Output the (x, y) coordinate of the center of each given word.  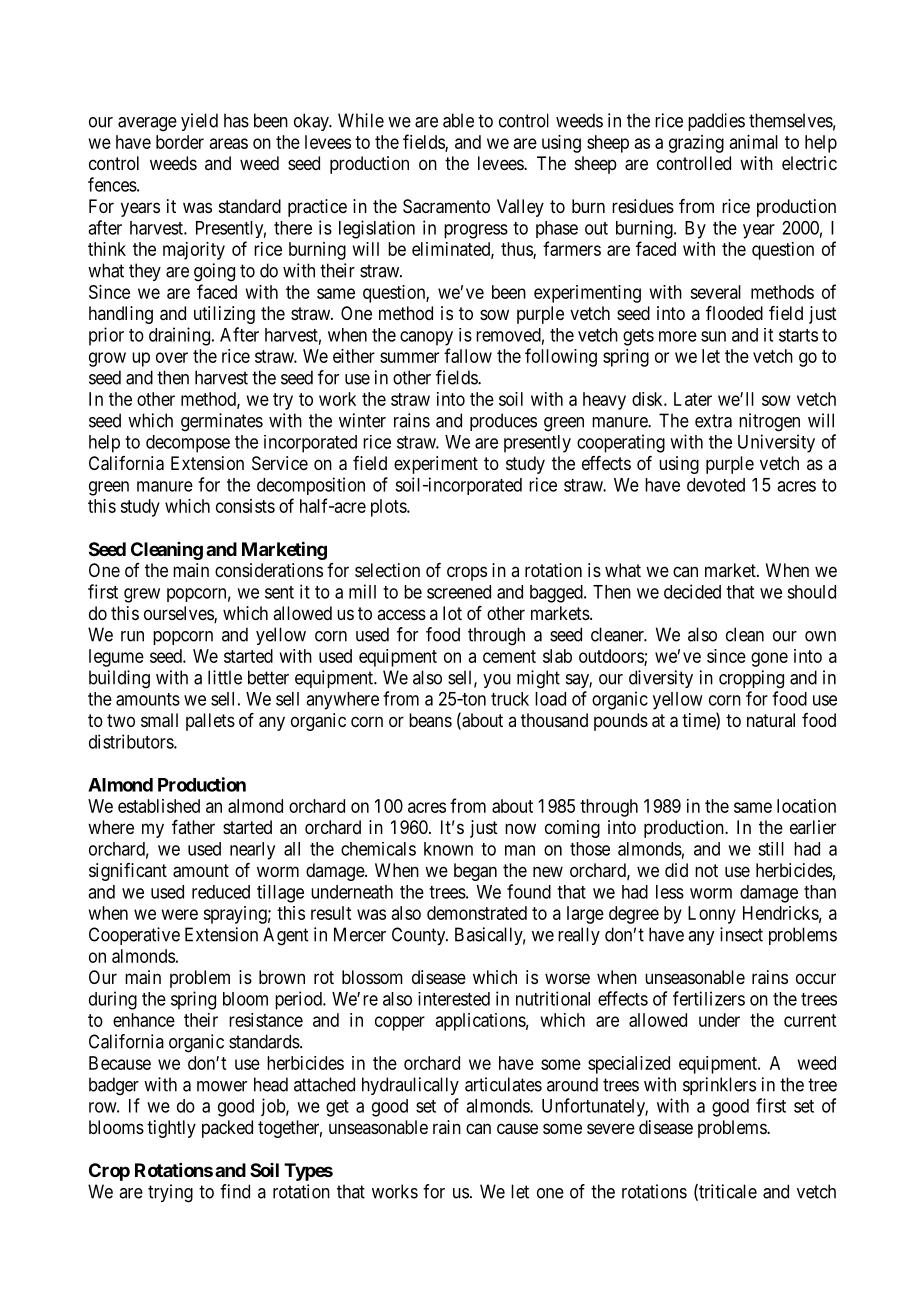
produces (503, 422)
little (225, 677)
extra (713, 421)
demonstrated (477, 913)
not (706, 870)
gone (769, 659)
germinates (222, 422)
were (180, 914)
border (180, 142)
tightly (171, 1129)
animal (754, 142)
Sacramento (446, 206)
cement (509, 656)
